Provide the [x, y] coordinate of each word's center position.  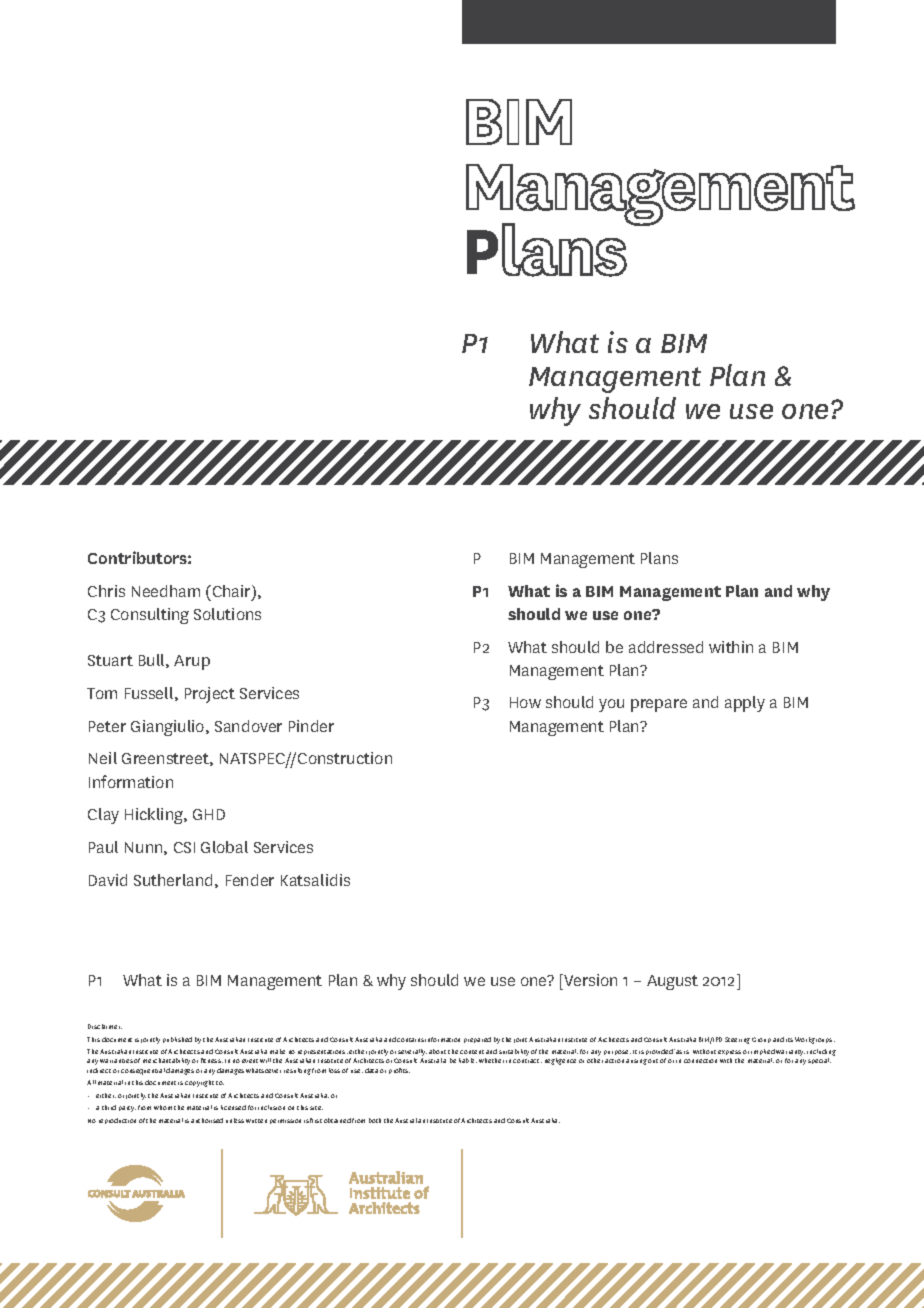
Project [210, 695]
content [472, 1052]
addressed [666, 647]
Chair [231, 592]
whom [163, 1107]
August [672, 982]
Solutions [227, 614]
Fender [250, 880]
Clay [103, 816]
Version [589, 982]
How [525, 702]
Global [224, 847]
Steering [737, 1040]
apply [745, 704]
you [611, 705]
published [177, 1040]
